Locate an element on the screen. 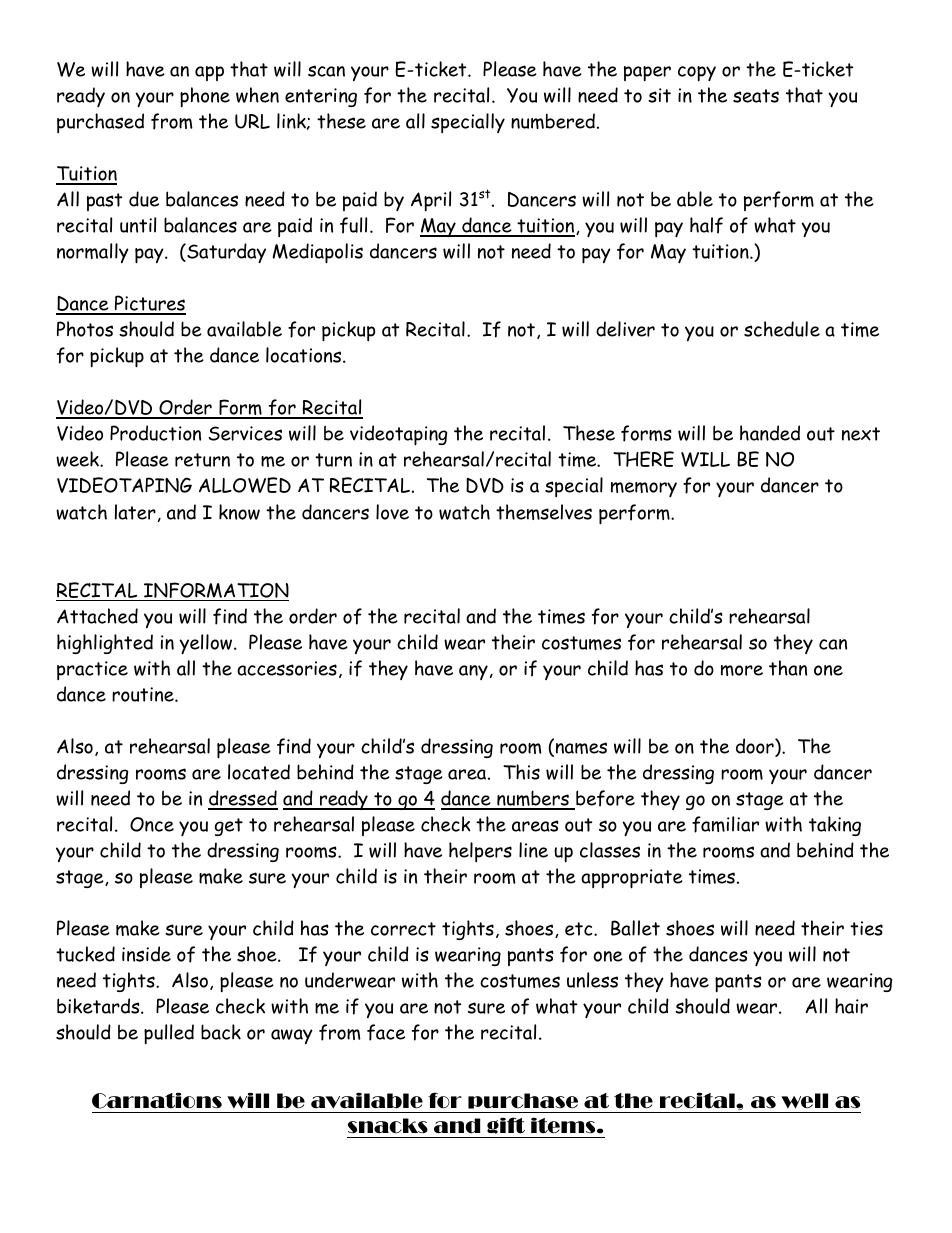 The width and height of the screenshot is (952, 1233). phone is located at coordinates (205, 97).
